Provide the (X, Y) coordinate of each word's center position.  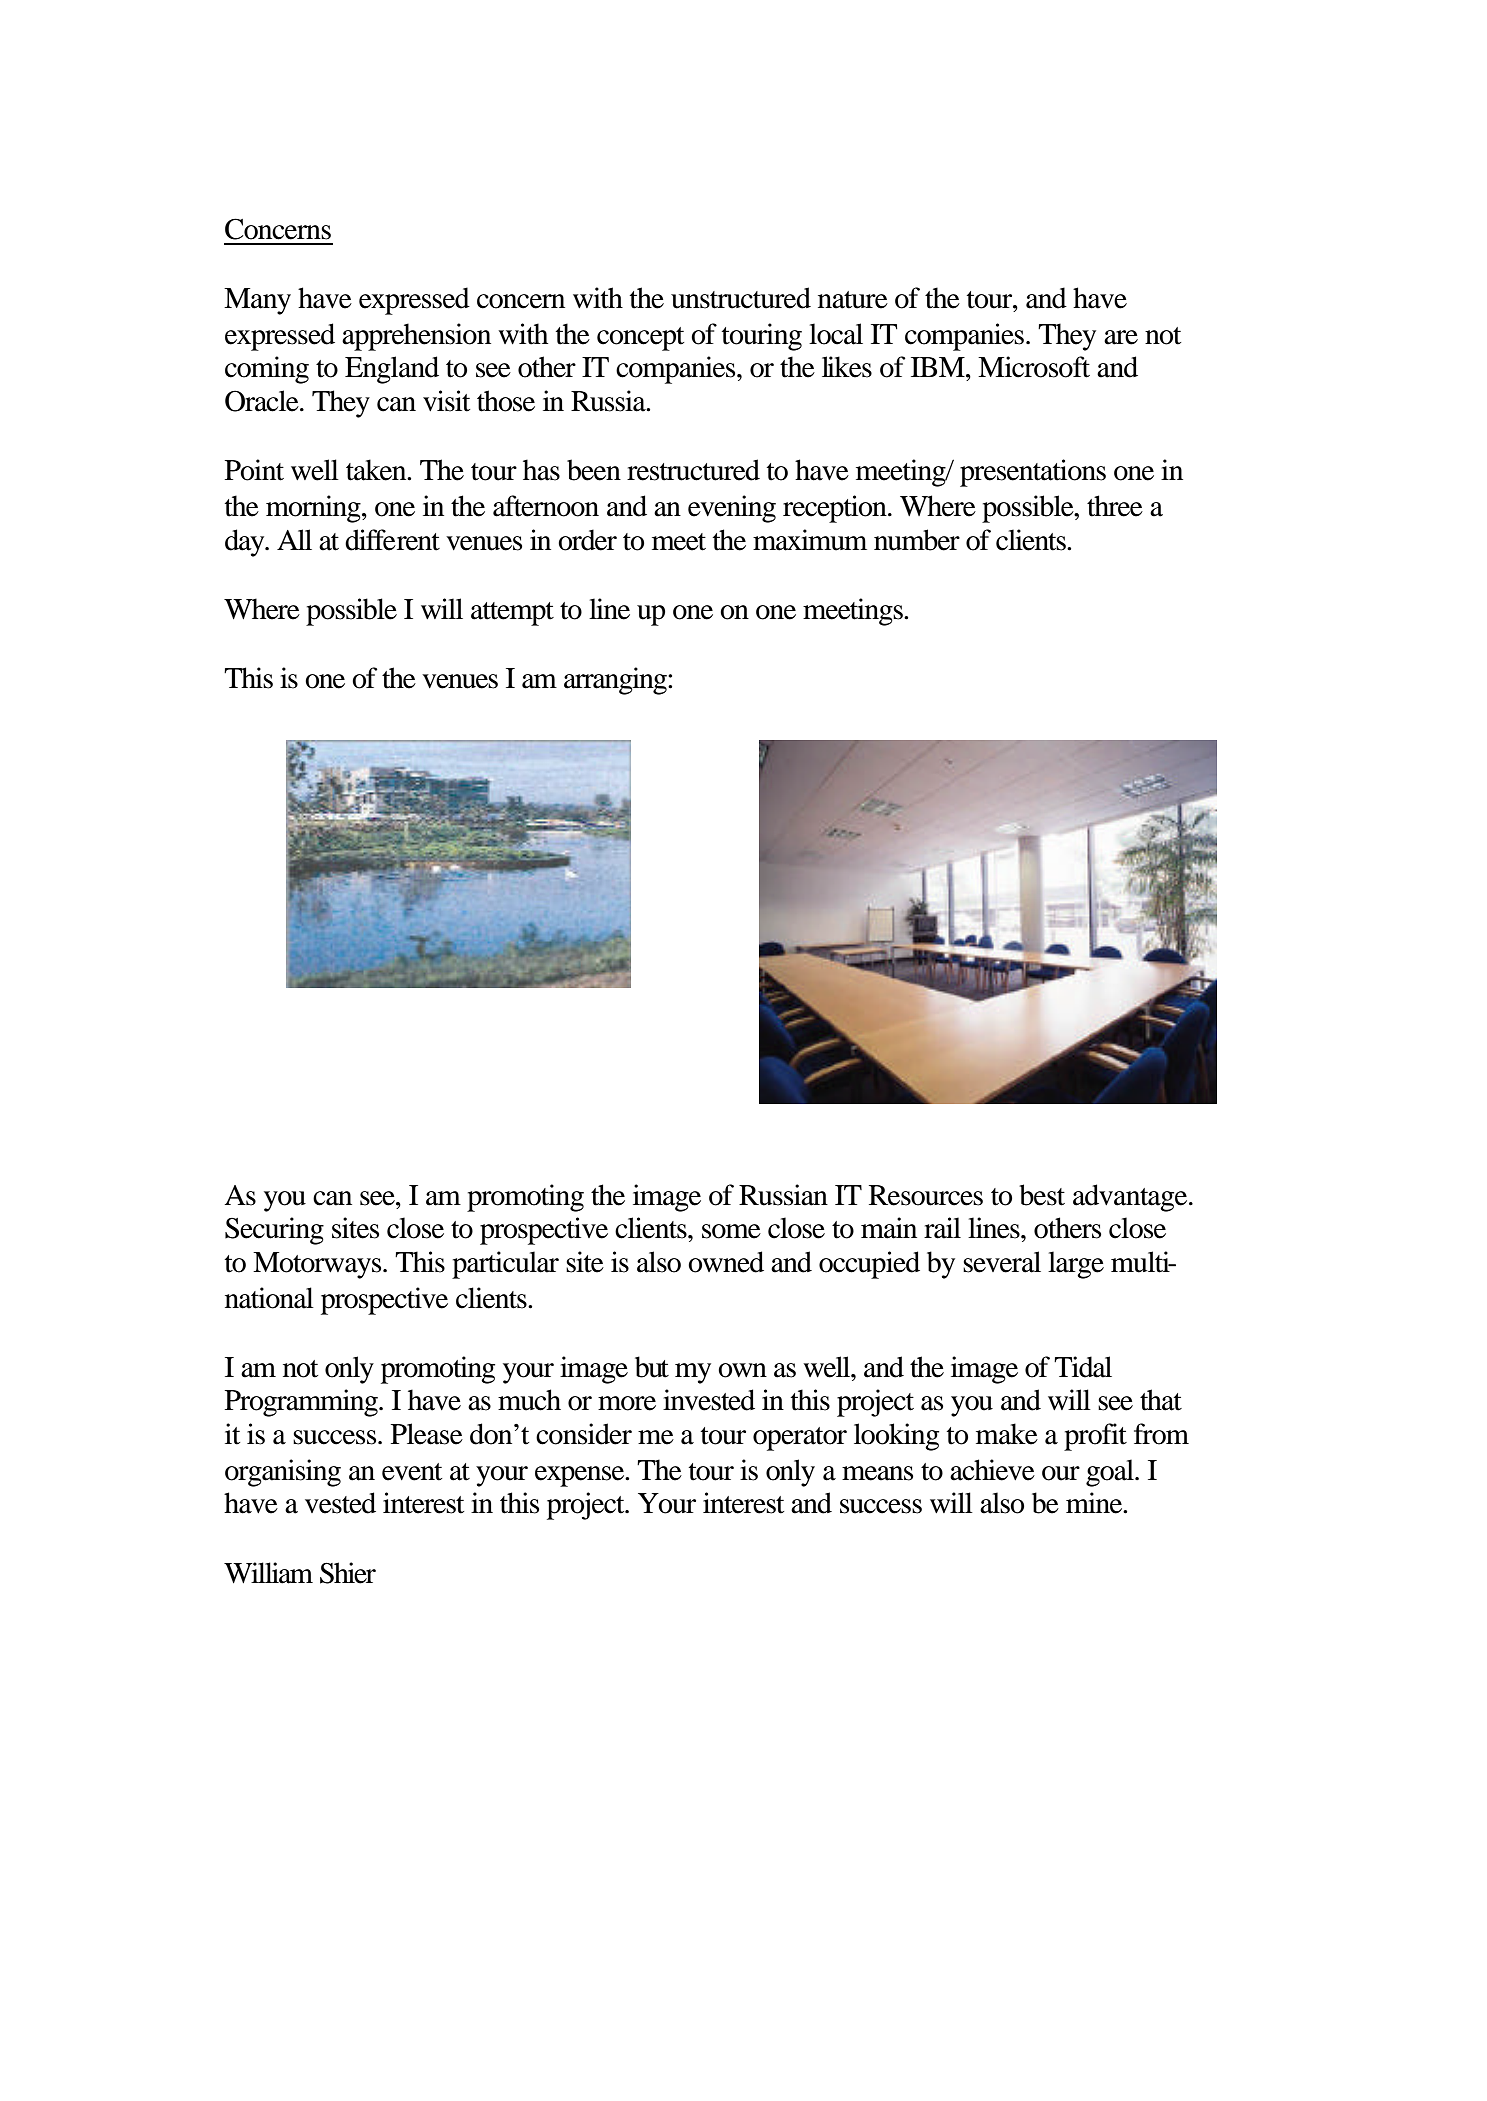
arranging (616, 681)
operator (800, 1439)
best (1042, 1195)
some (731, 1231)
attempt (512, 614)
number (917, 540)
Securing (274, 1231)
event (412, 1472)
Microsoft (1034, 367)
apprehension (416, 337)
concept (640, 339)
